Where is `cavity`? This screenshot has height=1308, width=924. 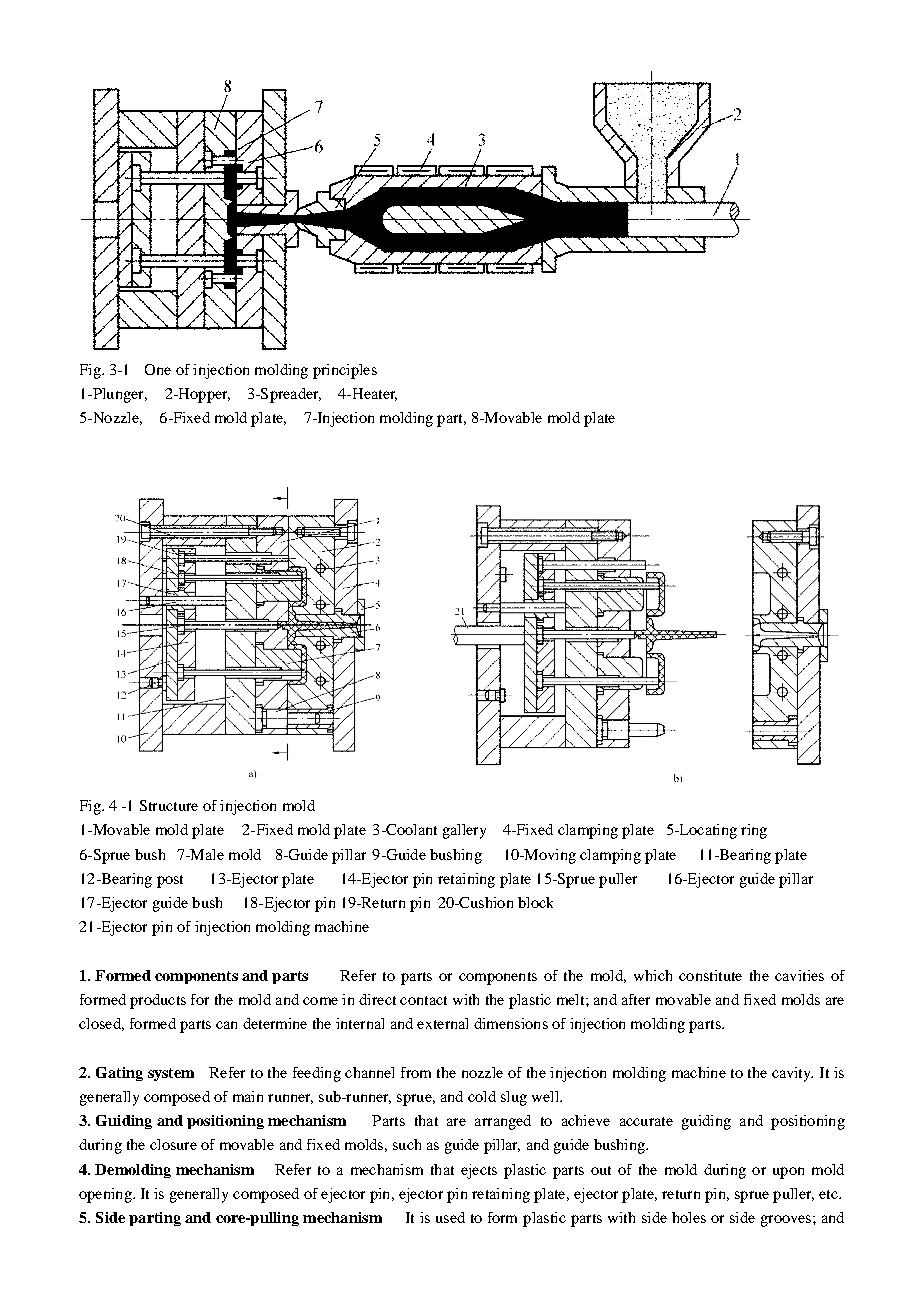 cavity is located at coordinates (792, 1074).
